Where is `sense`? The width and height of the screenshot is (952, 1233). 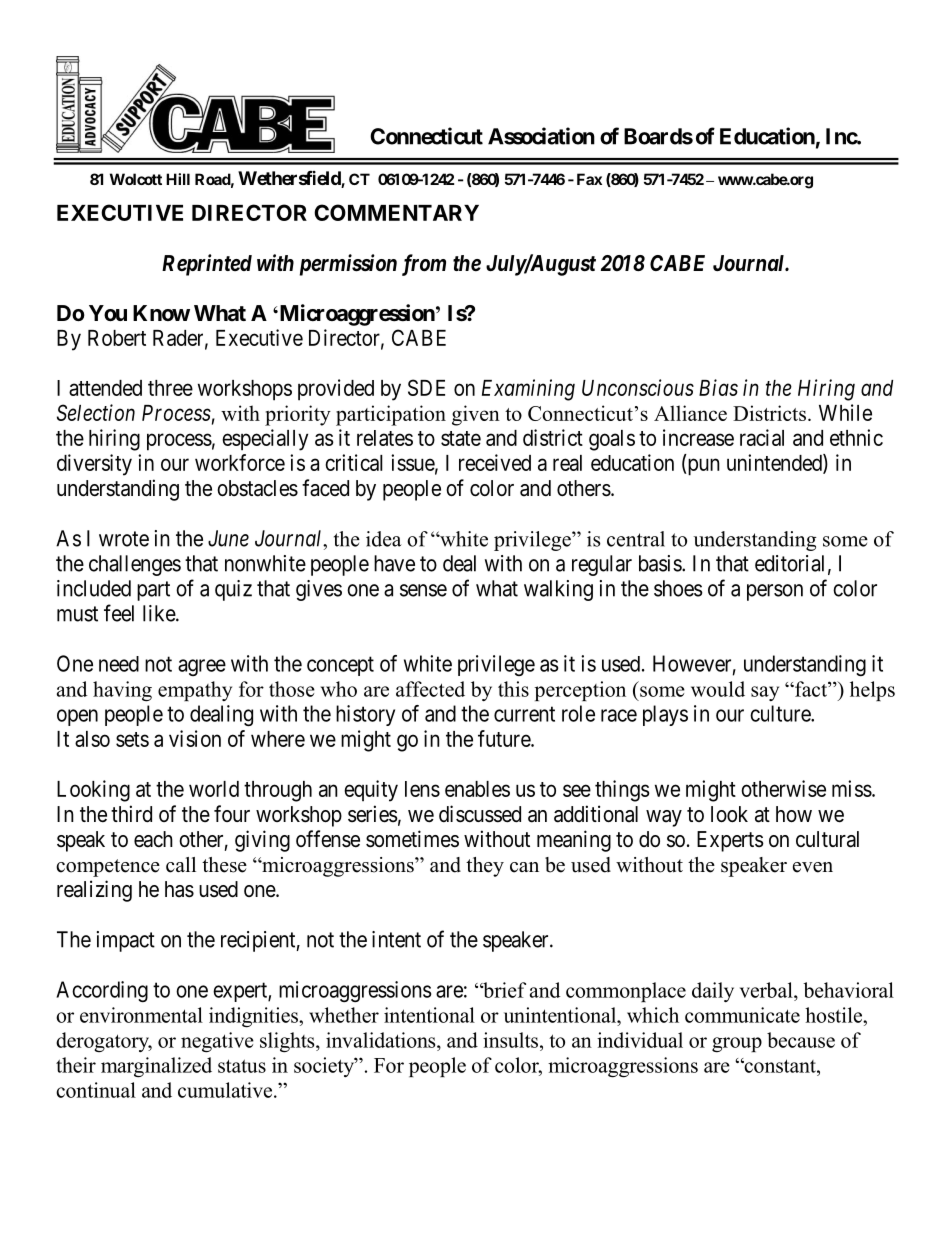 sense is located at coordinates (423, 590).
